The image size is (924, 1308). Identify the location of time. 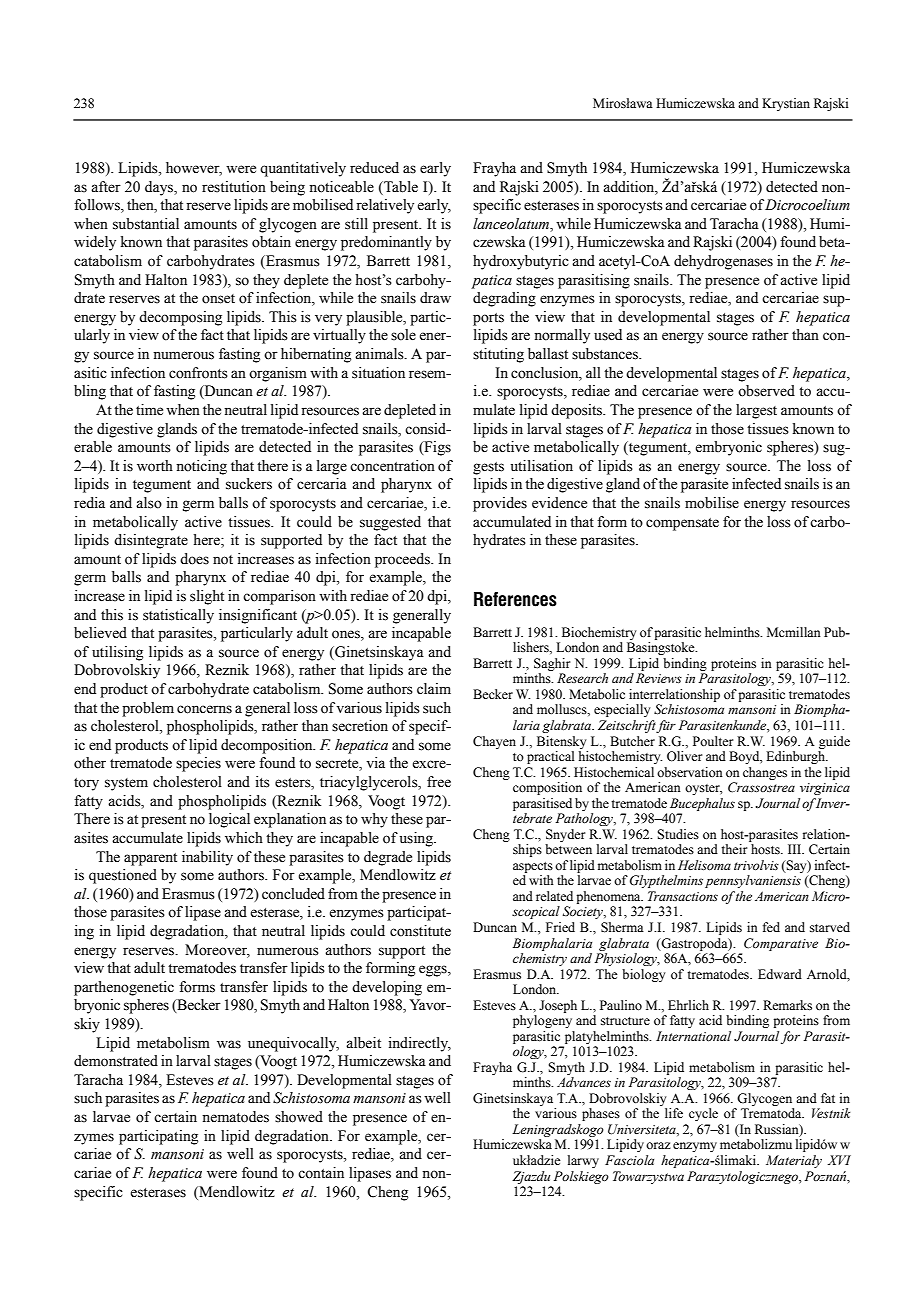
(149, 410).
